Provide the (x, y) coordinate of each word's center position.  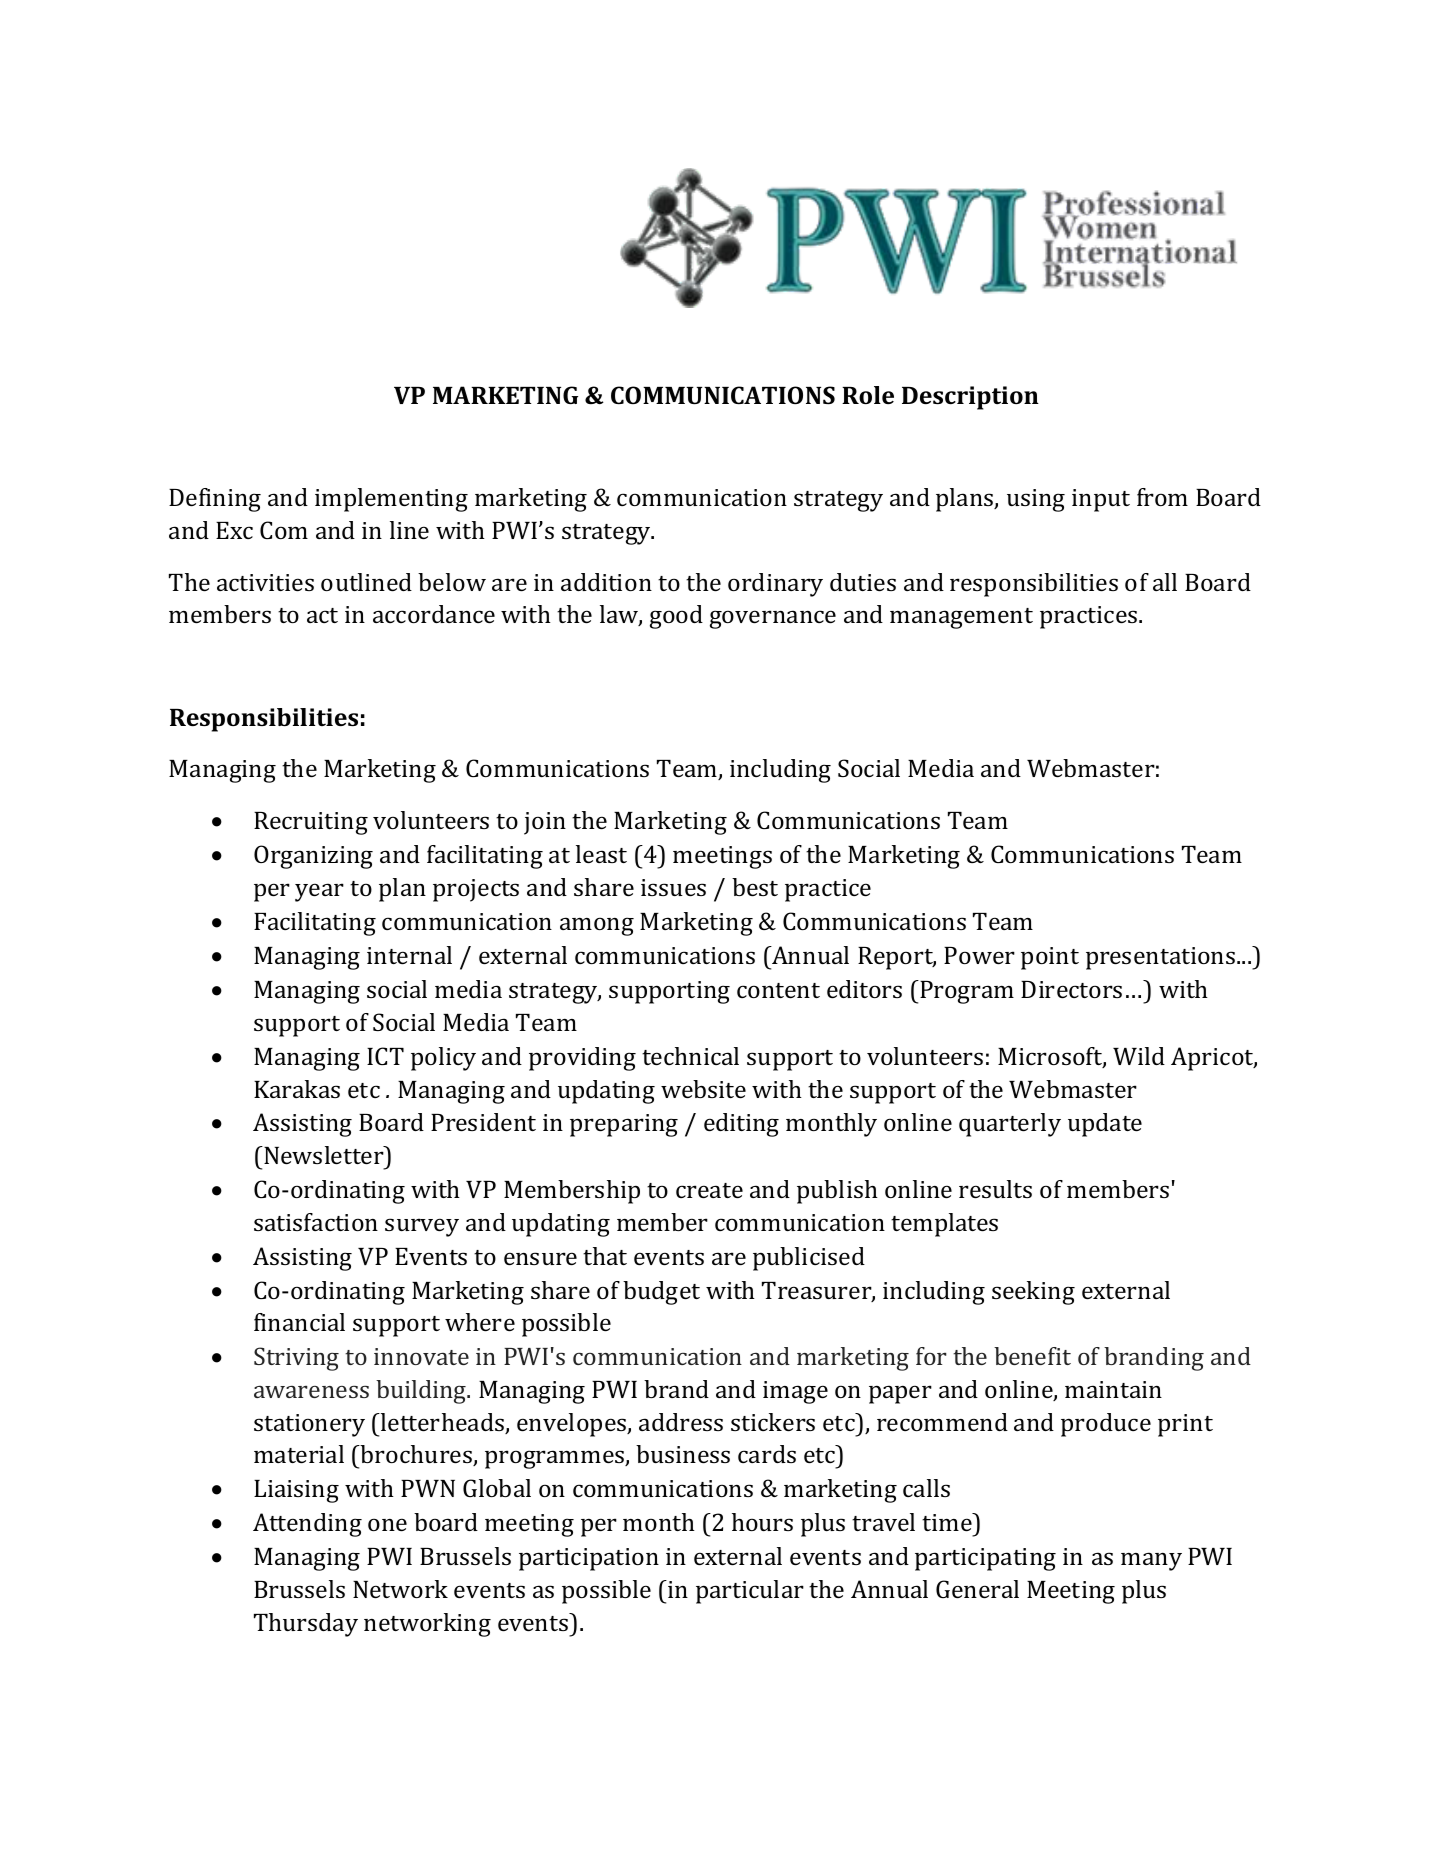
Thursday (306, 1625)
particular (750, 1592)
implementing (391, 500)
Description (970, 398)
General (977, 1589)
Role (868, 395)
